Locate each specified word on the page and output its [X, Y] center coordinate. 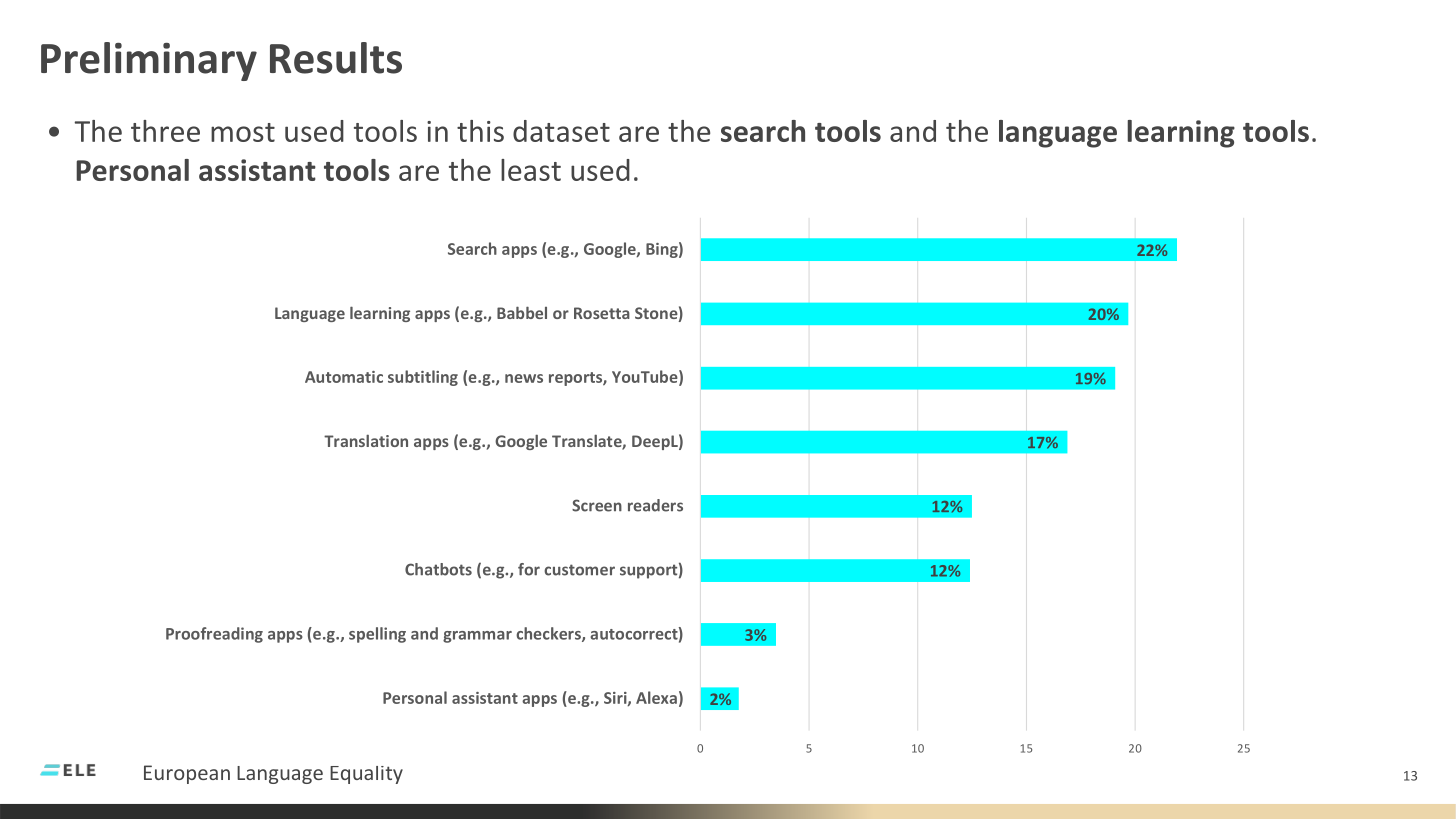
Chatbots [438, 569]
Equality [366, 775]
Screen [597, 505]
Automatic [344, 377]
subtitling [423, 378]
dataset [561, 131]
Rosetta [602, 313]
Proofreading [214, 635]
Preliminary [149, 61]
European [187, 774]
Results [336, 58]
